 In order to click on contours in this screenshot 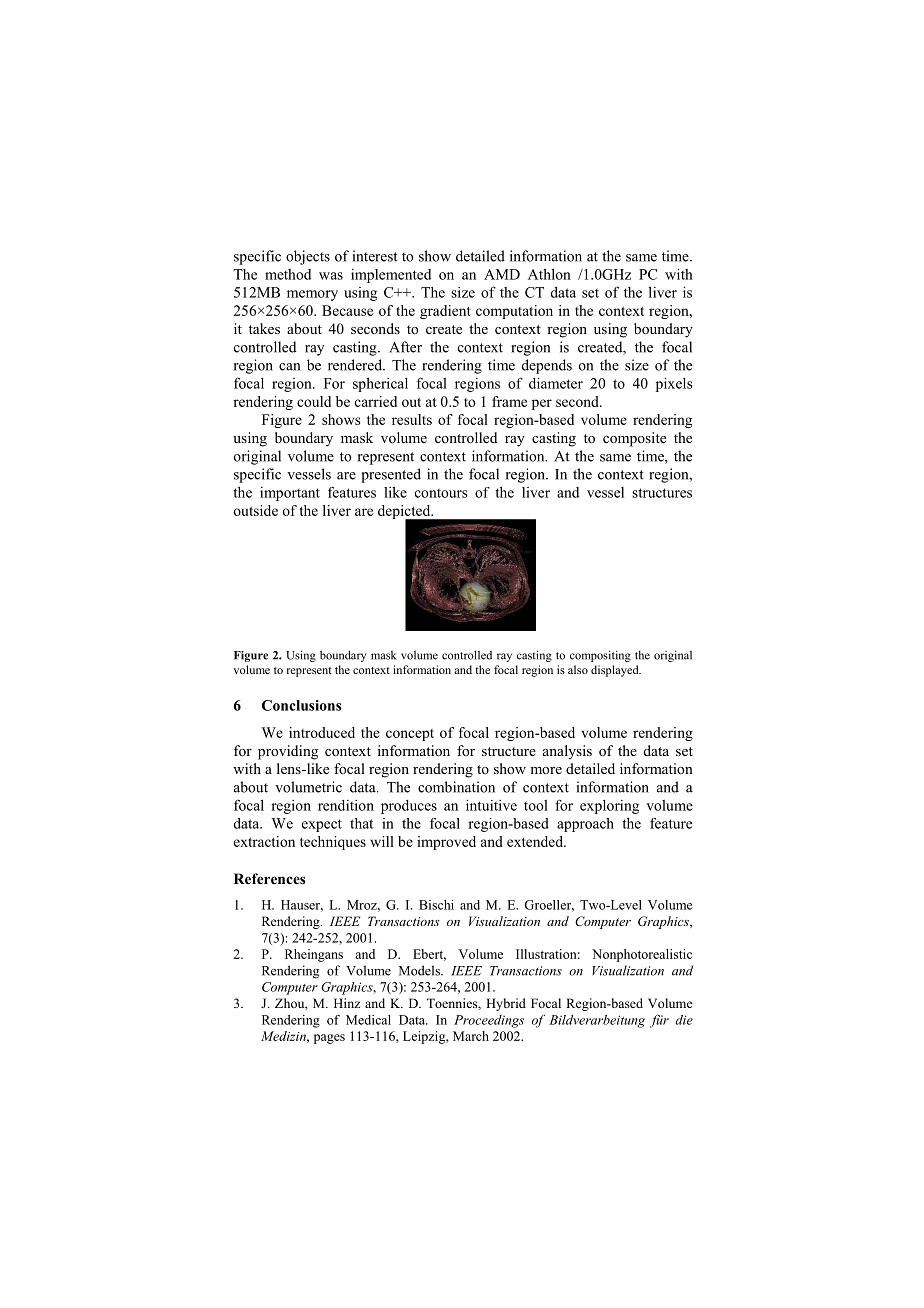, I will do `click(441, 493)`.
